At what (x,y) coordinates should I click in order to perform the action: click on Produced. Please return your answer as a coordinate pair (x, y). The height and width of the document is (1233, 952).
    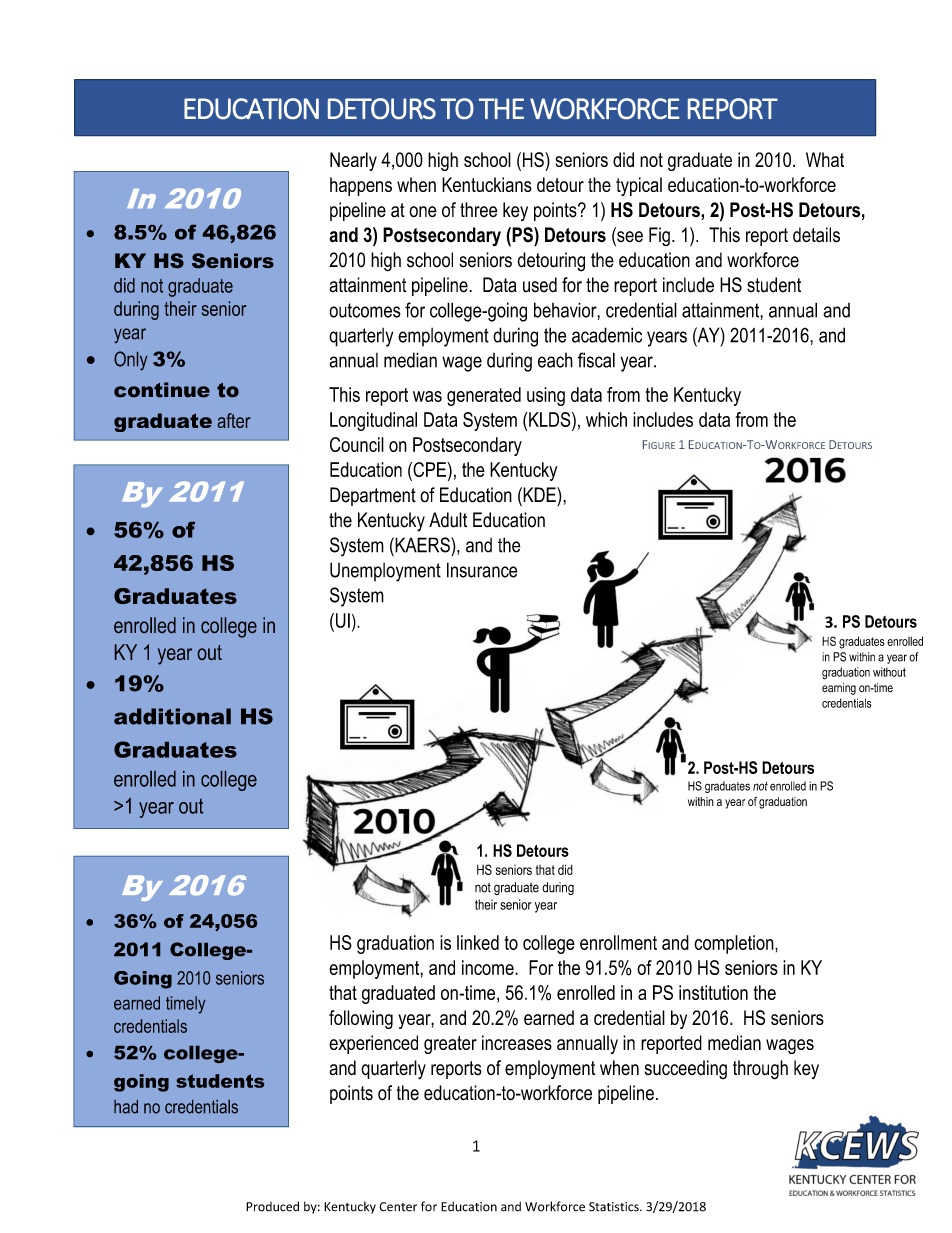
    Looking at the image, I should click on (272, 1206).
